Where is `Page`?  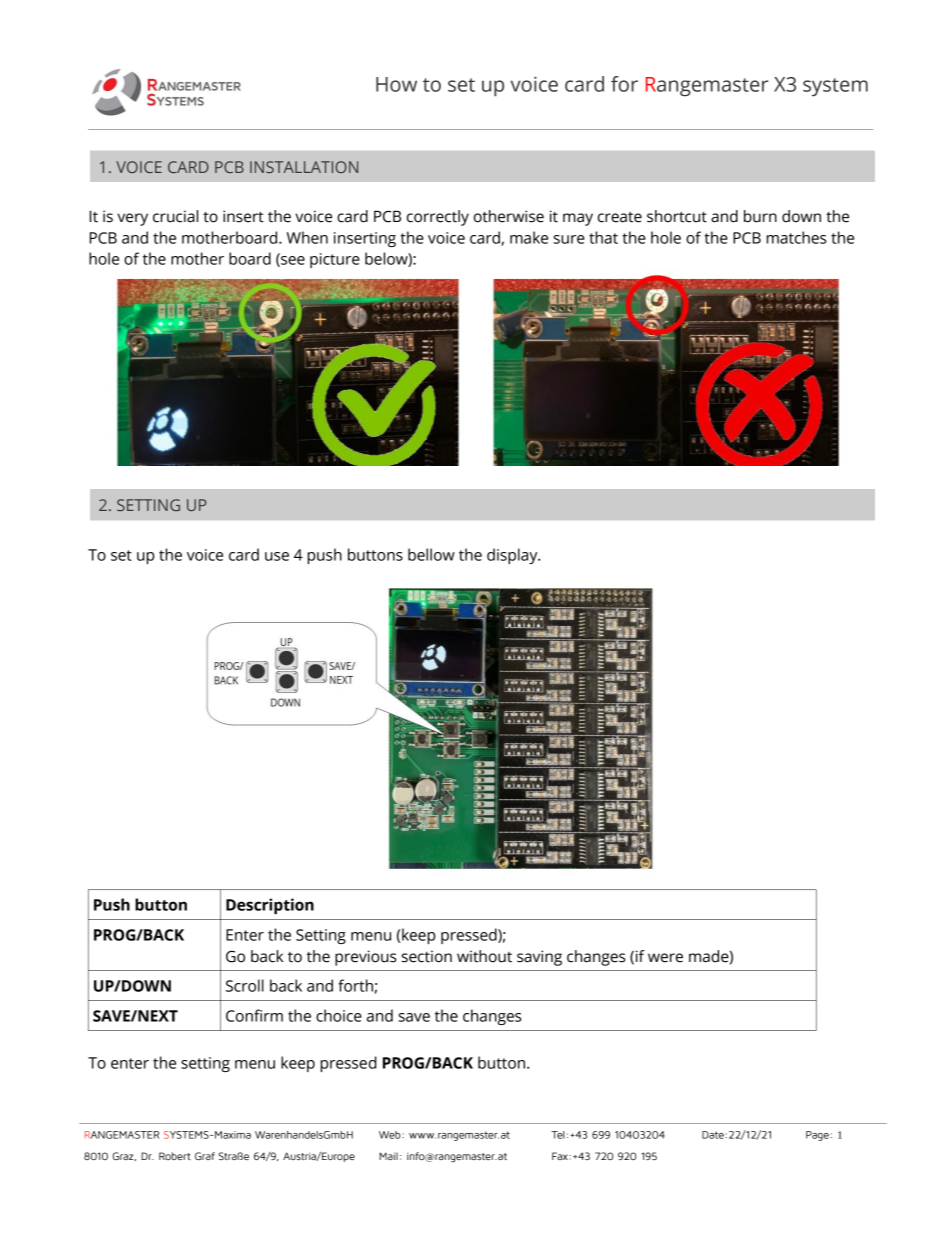 Page is located at coordinates (817, 1136).
